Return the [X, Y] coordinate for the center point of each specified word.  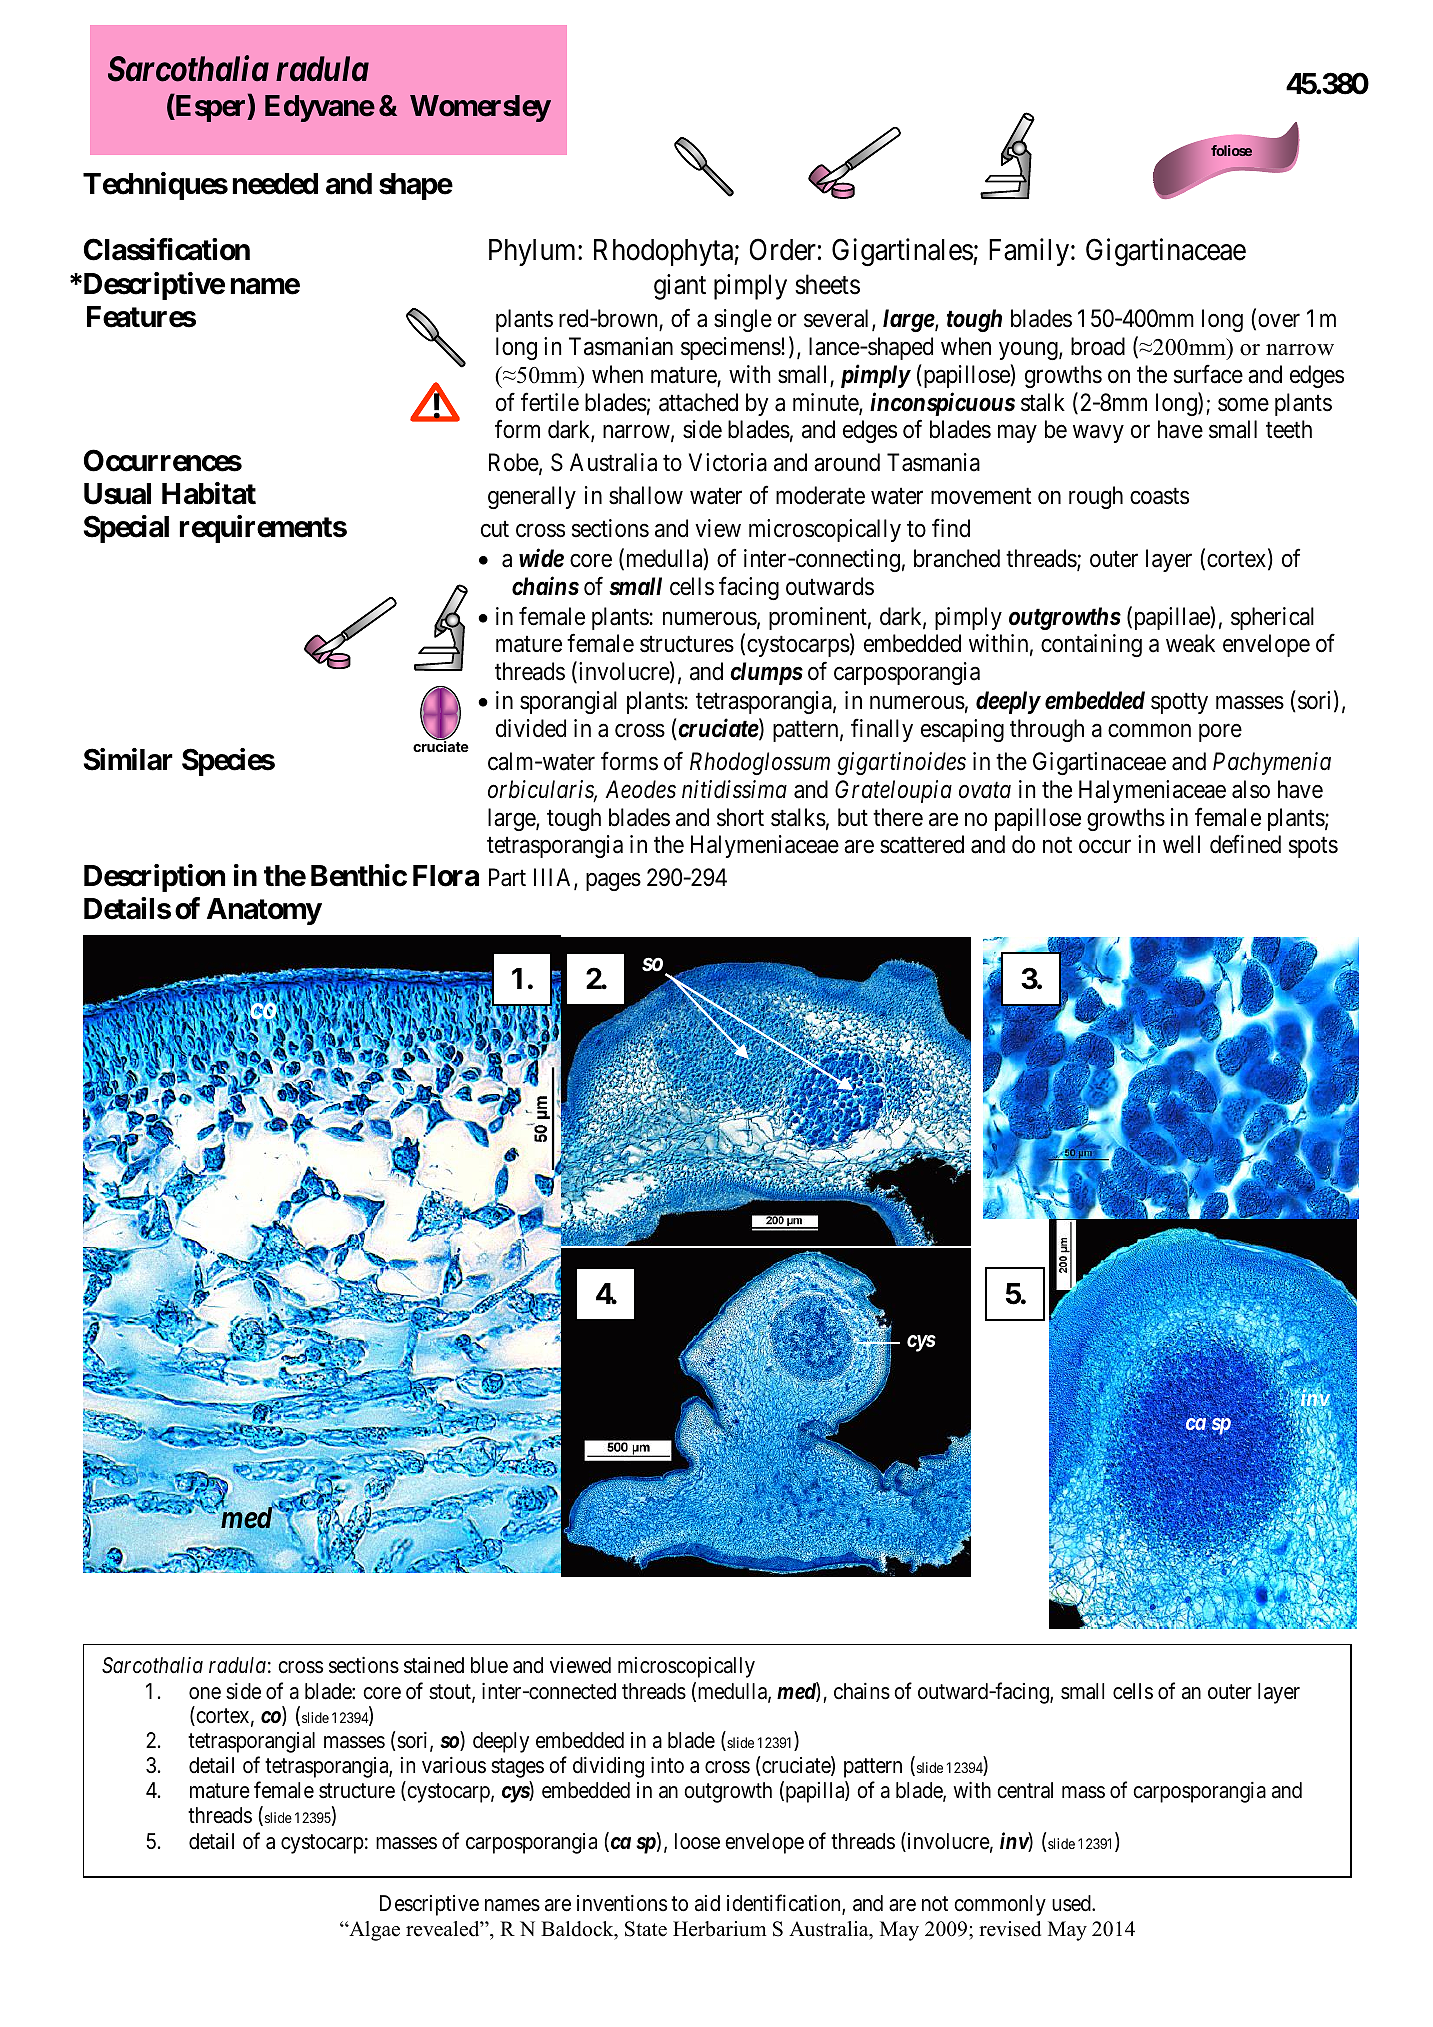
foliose [1231, 150]
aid [707, 1903]
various [454, 1765]
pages [613, 882]
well [1181, 844]
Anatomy [264, 911]
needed [275, 184]
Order [782, 249]
